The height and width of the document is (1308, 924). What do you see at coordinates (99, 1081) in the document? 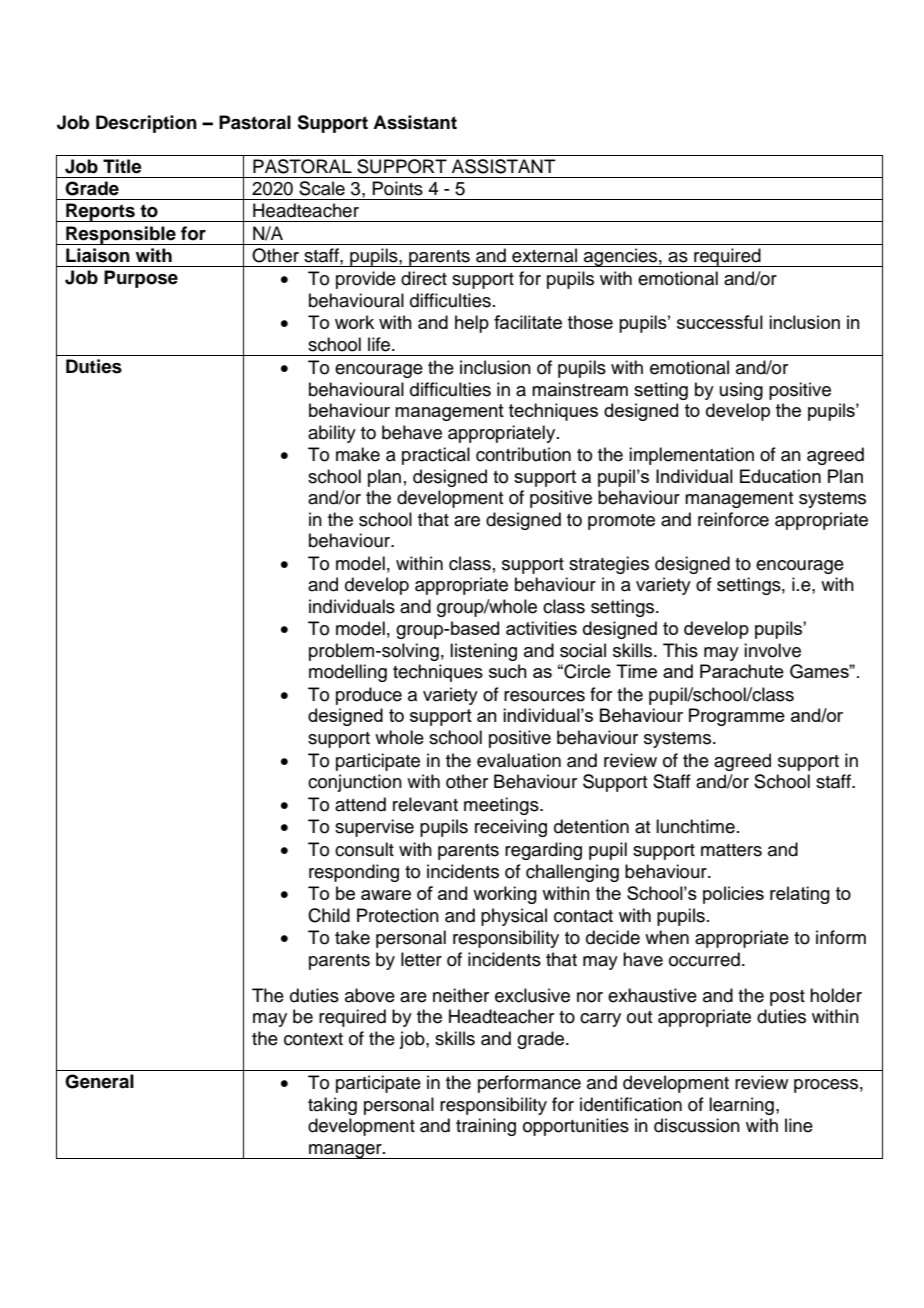
I see `General` at bounding box center [99, 1081].
